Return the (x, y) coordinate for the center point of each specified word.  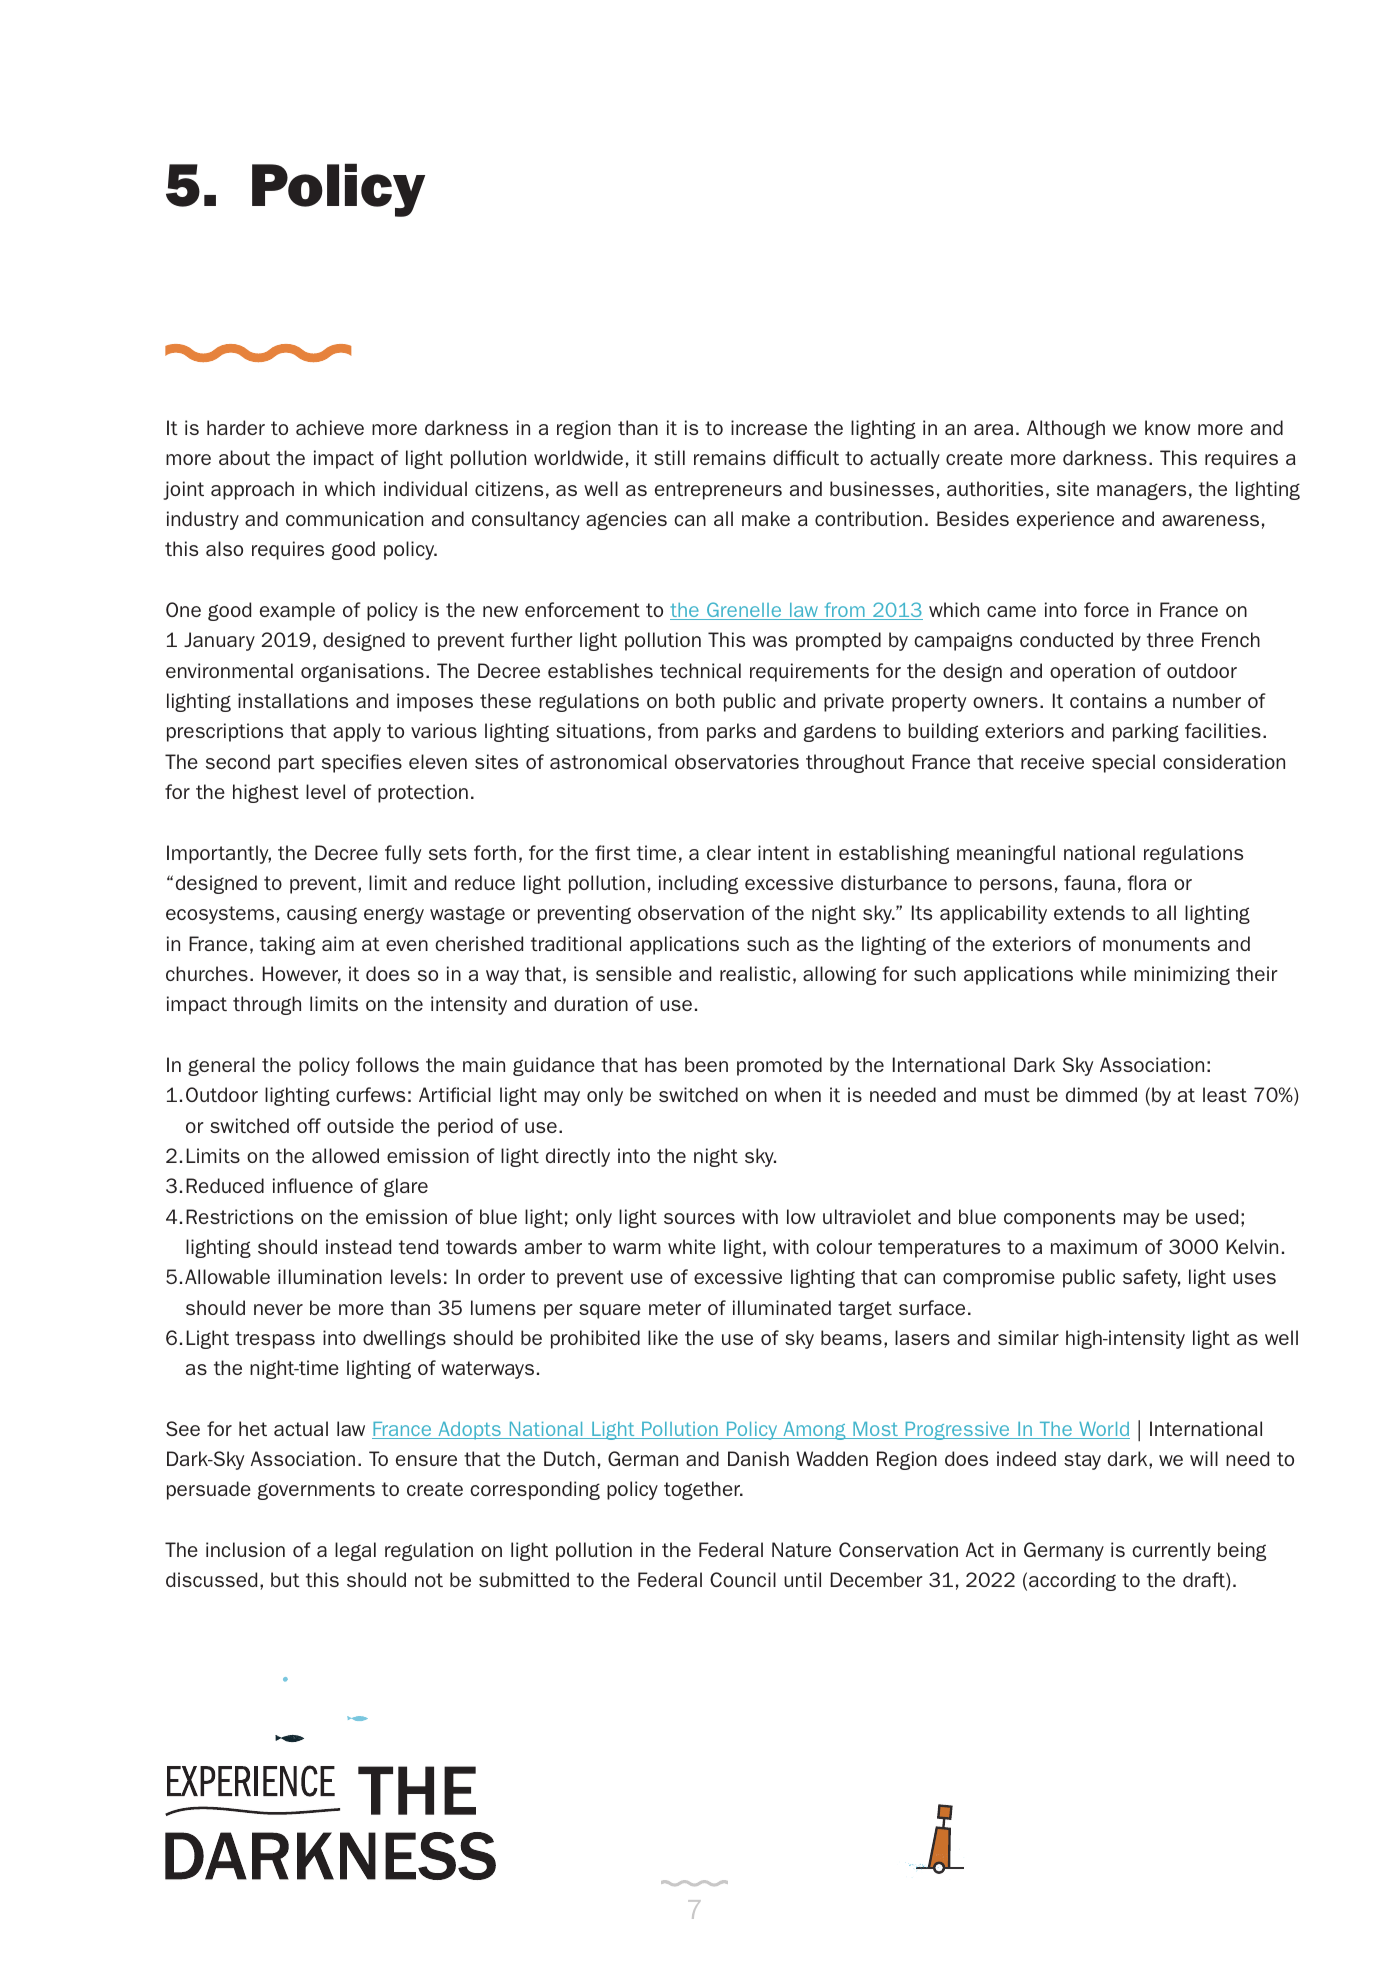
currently (1171, 1551)
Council (743, 1579)
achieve (330, 427)
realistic (755, 973)
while (1103, 973)
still (669, 457)
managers (1141, 491)
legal (355, 1551)
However (302, 975)
